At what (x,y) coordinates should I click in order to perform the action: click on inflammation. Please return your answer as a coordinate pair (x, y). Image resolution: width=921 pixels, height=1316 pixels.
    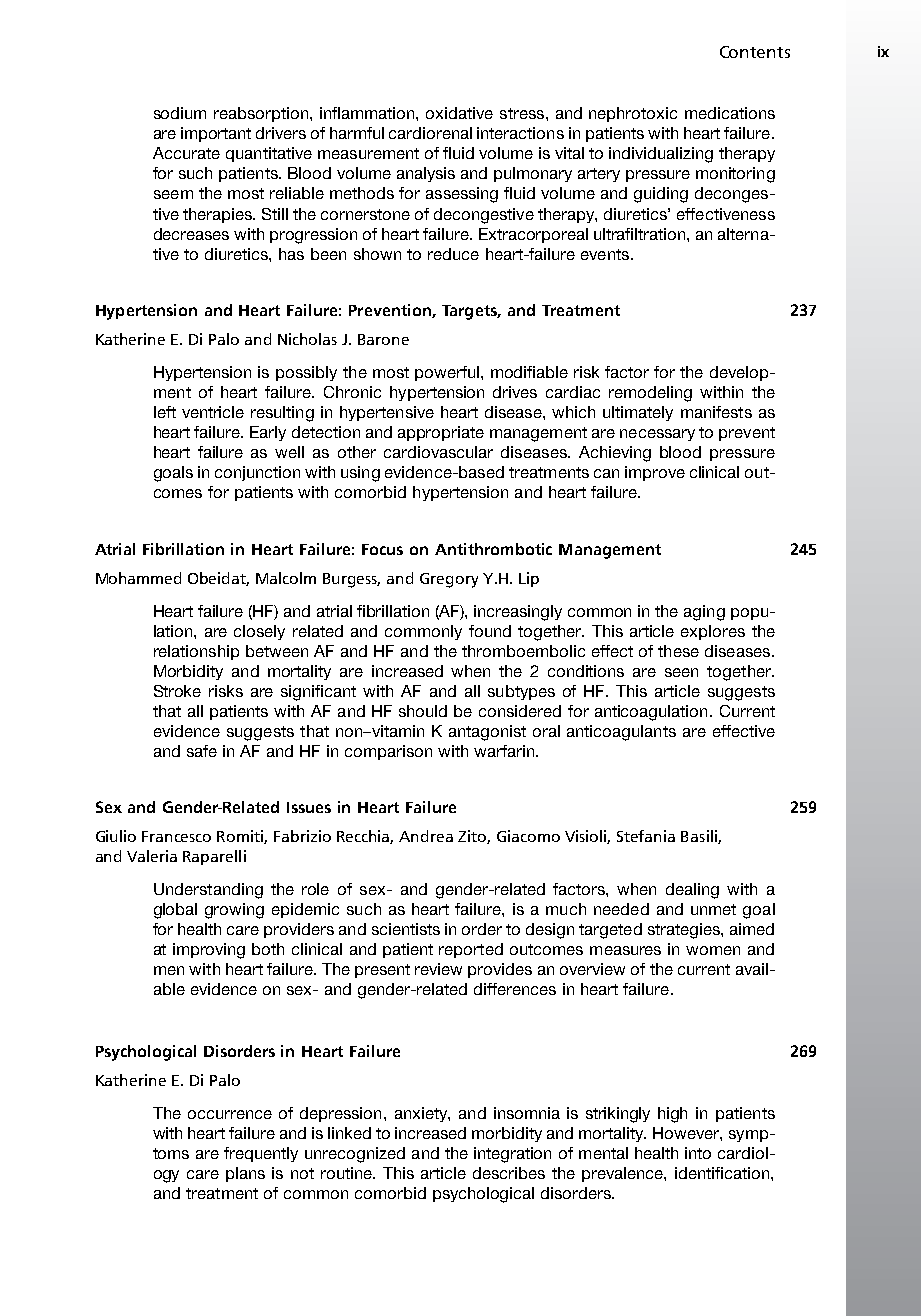
    Looking at the image, I should click on (368, 113).
